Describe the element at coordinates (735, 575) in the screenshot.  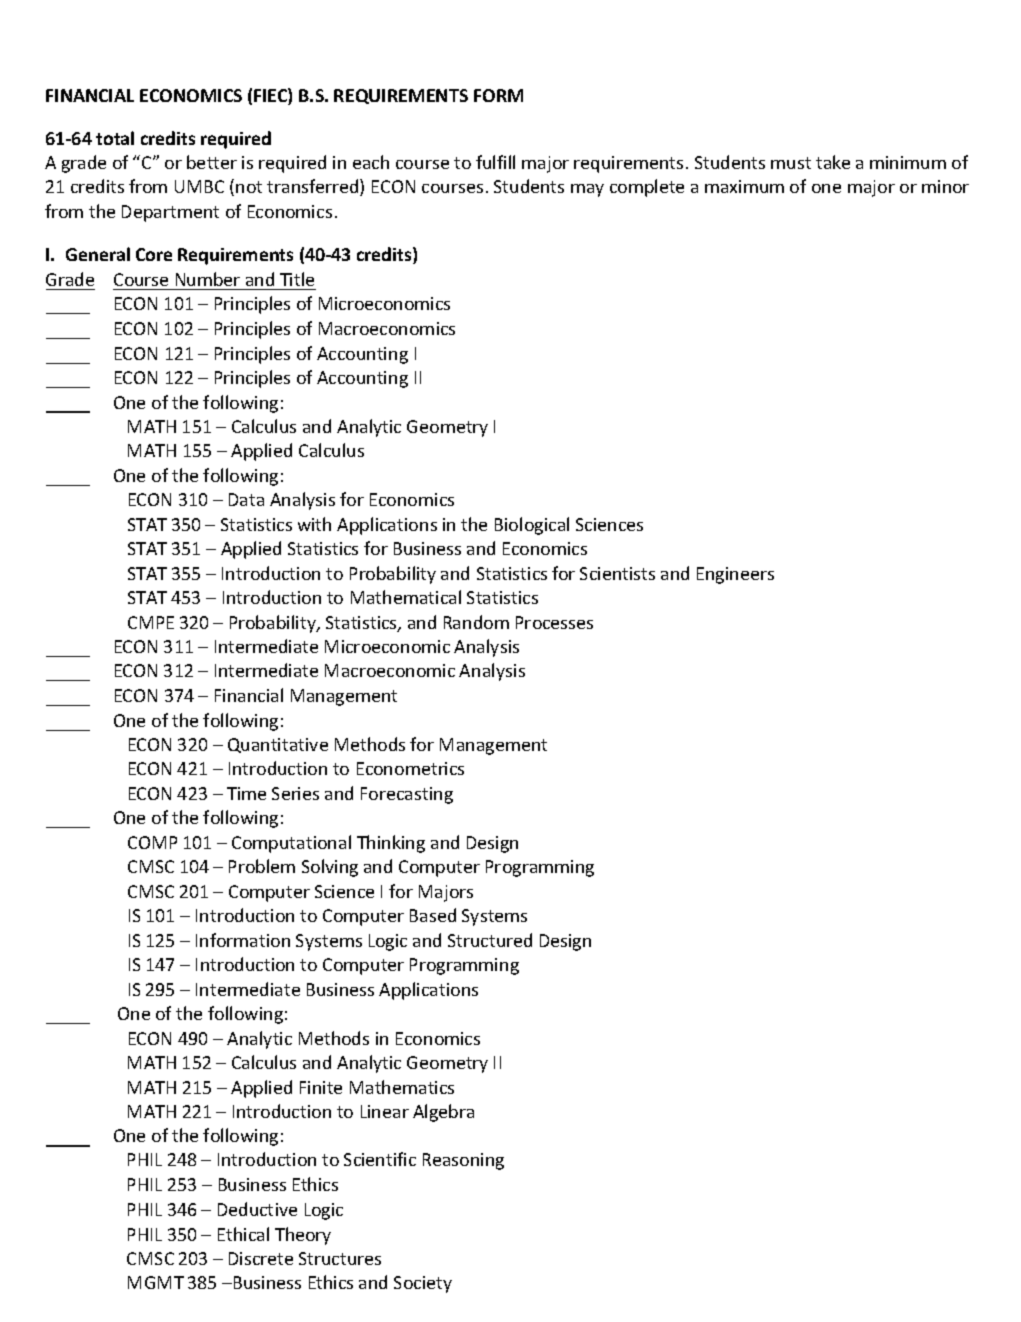
I see `Engineers` at that location.
